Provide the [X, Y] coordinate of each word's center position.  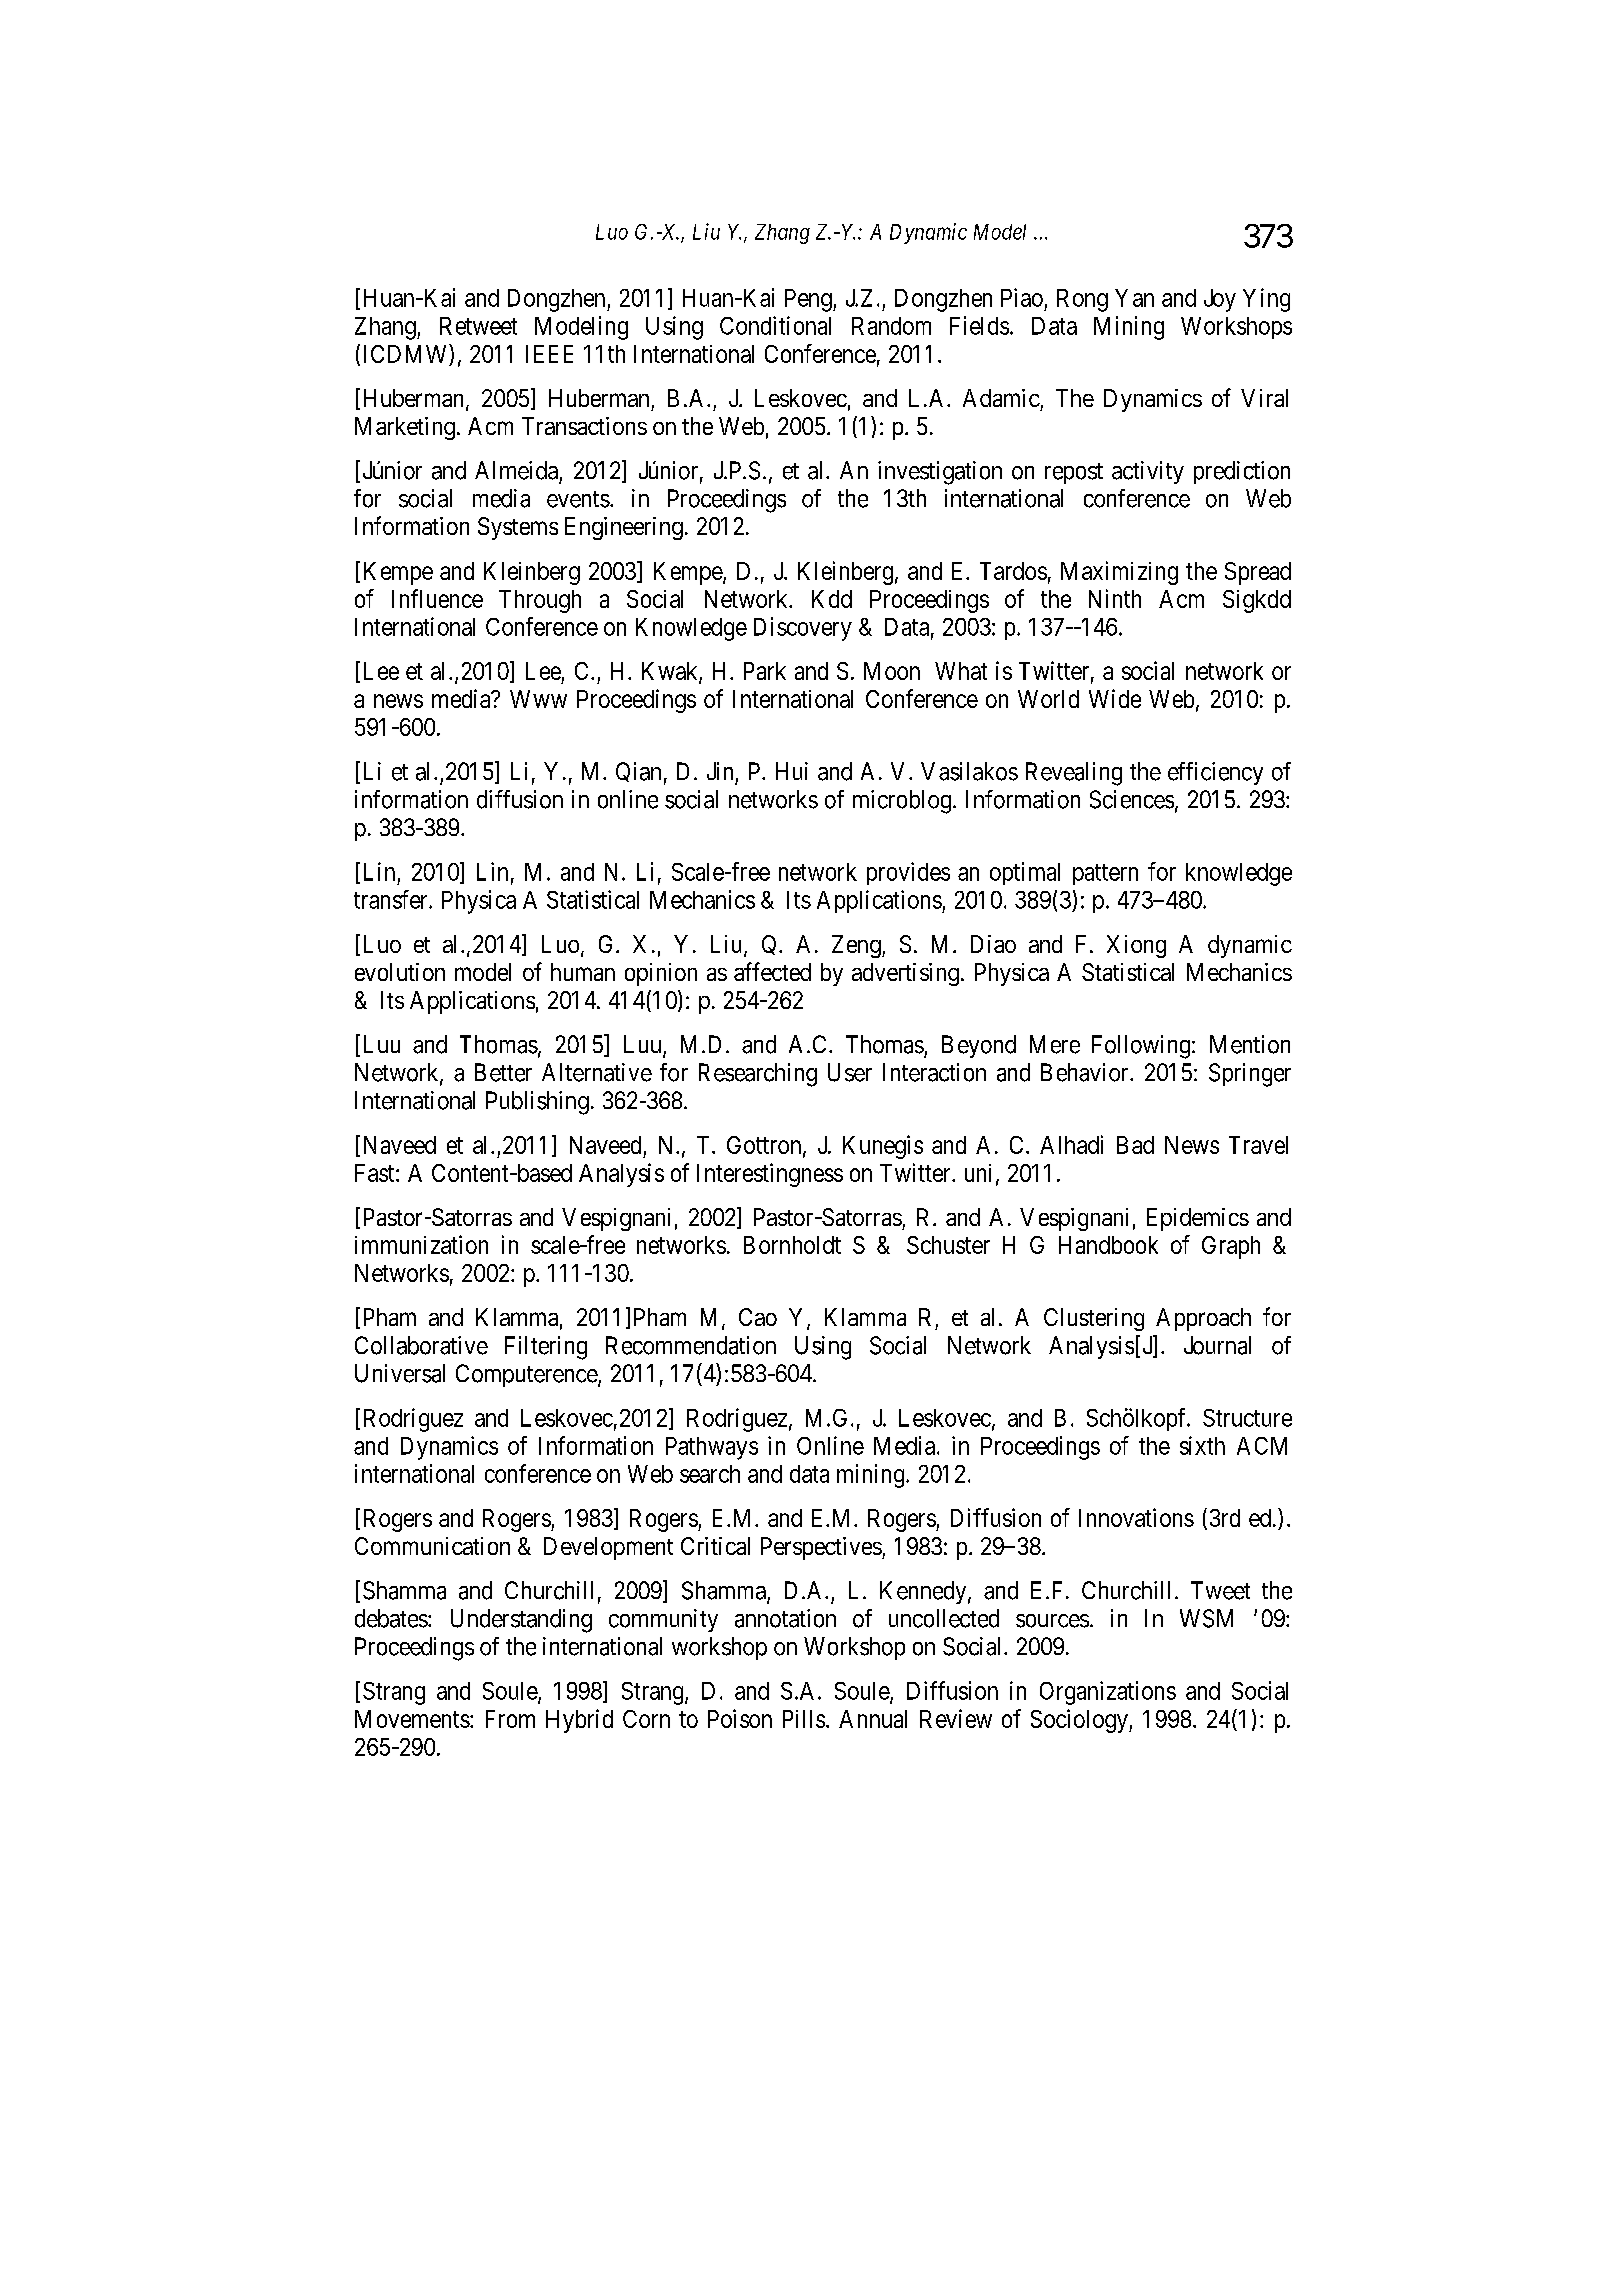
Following [1141, 1047]
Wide [1115, 698]
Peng [809, 300]
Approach [1203, 1319]
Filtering [546, 1348]
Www [538, 699]
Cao [758, 1317]
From [510, 1719]
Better [503, 1072]
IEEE [549, 354]
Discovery [803, 629]
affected [772, 971]
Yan [1134, 298]
